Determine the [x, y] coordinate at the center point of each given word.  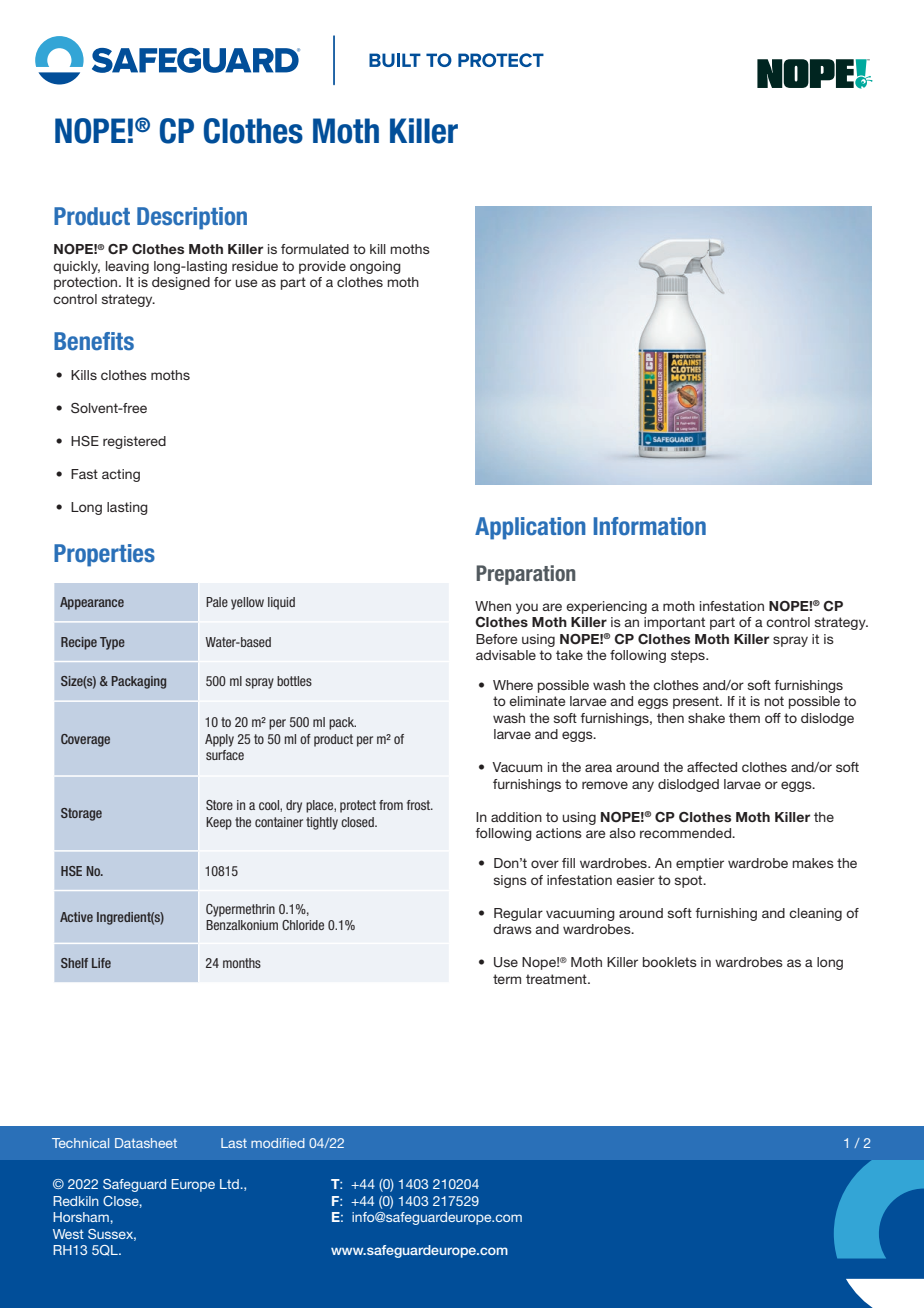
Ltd [229, 1184]
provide [322, 267]
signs [510, 881]
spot [690, 881]
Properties [104, 555]
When [493, 606]
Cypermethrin [240, 910]
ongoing [375, 267]
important [674, 623]
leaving [127, 267]
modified [278, 1143]
